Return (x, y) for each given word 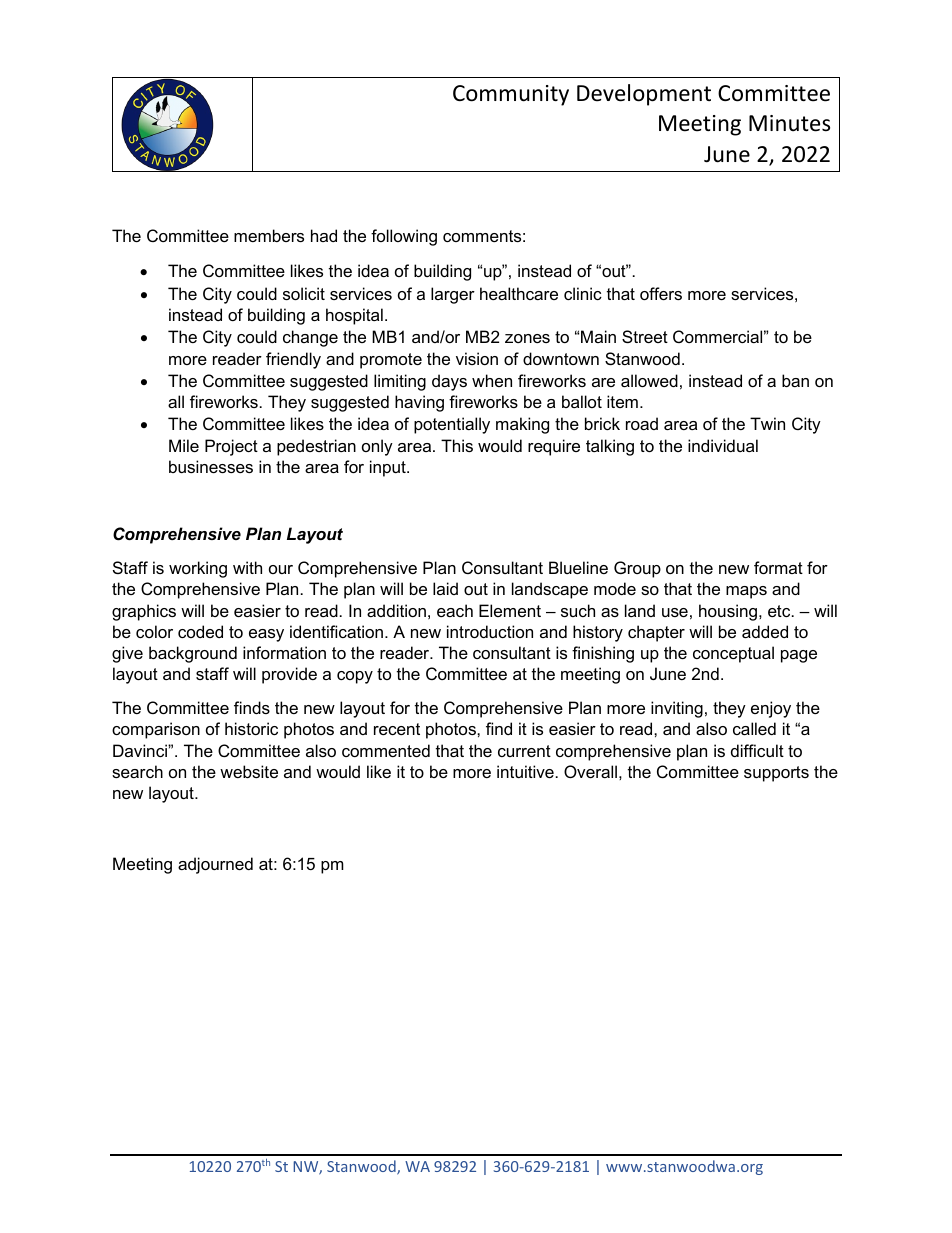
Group (637, 569)
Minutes (789, 123)
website (249, 771)
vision (477, 358)
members (269, 235)
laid (445, 588)
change (310, 338)
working (198, 569)
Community (511, 95)
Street (645, 336)
